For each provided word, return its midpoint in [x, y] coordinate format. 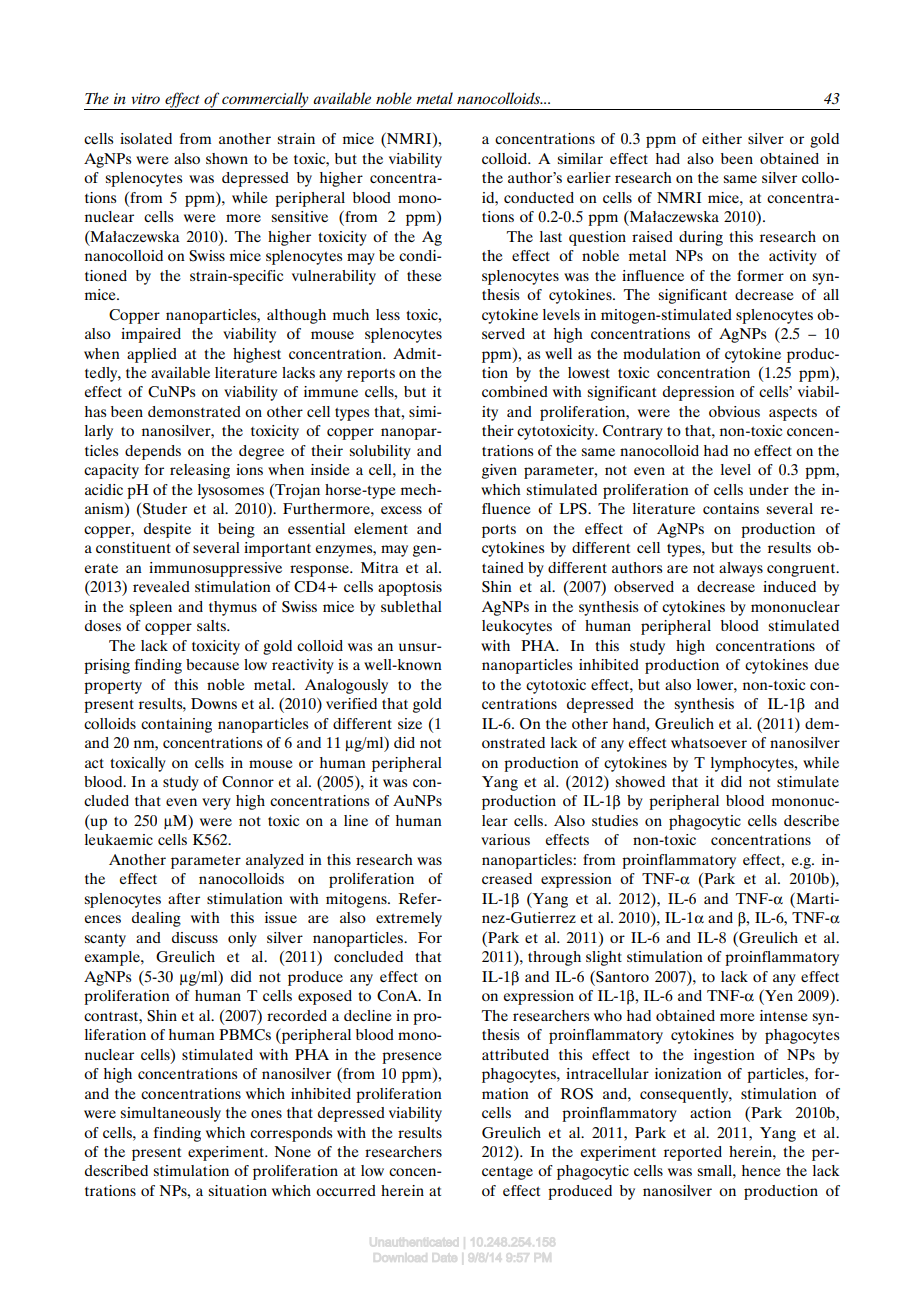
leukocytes [517, 627]
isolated [146, 138]
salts [212, 625]
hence [761, 1170]
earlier [589, 177]
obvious [734, 411]
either [722, 138]
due [827, 664]
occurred [346, 1190]
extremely [409, 919]
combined [515, 391]
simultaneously [170, 1114]
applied [152, 355]
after [184, 898]
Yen [778, 995]
